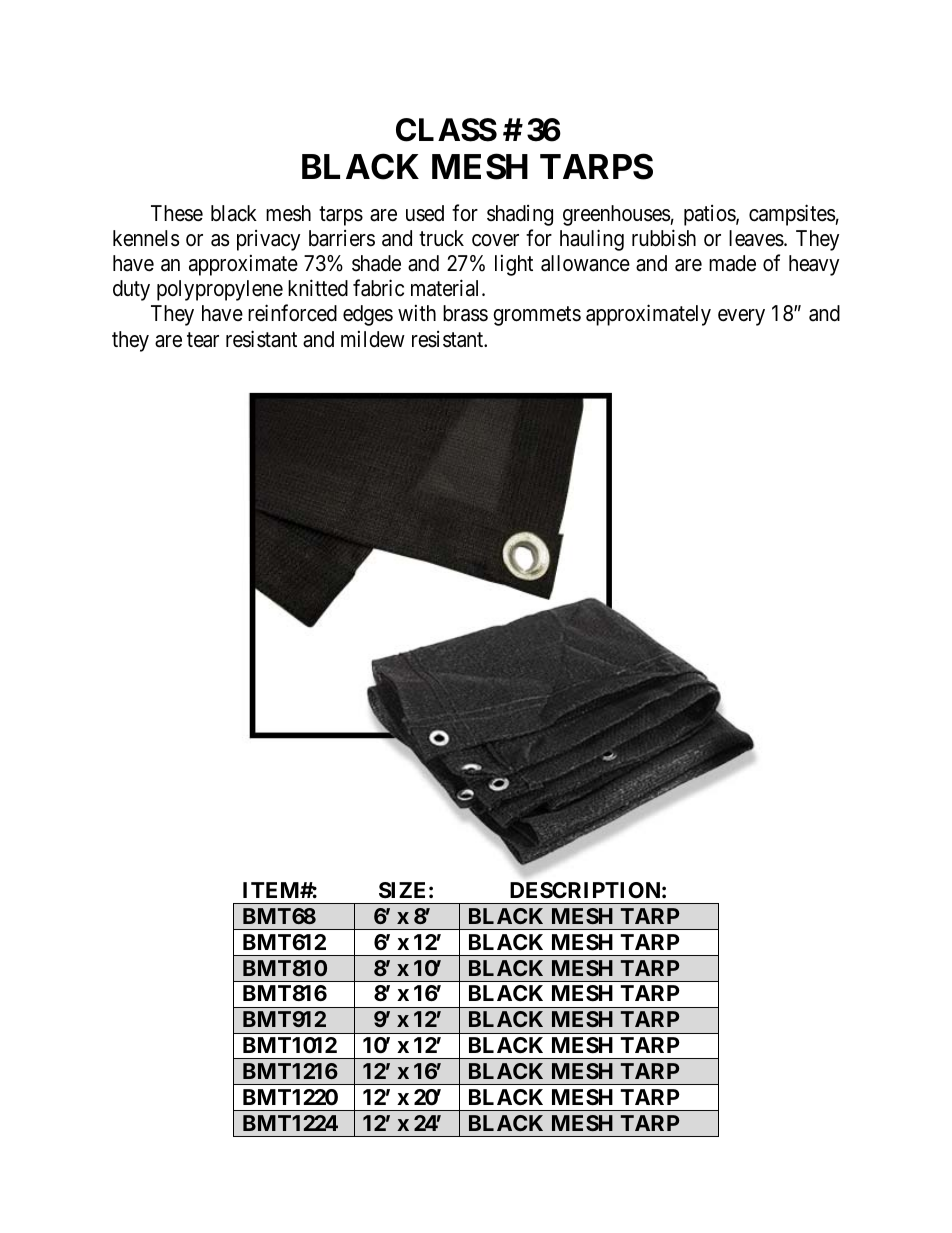 The width and height of the screenshot is (952, 1233). Describe the element at coordinates (741, 317) in the screenshot. I see `every` at that location.
